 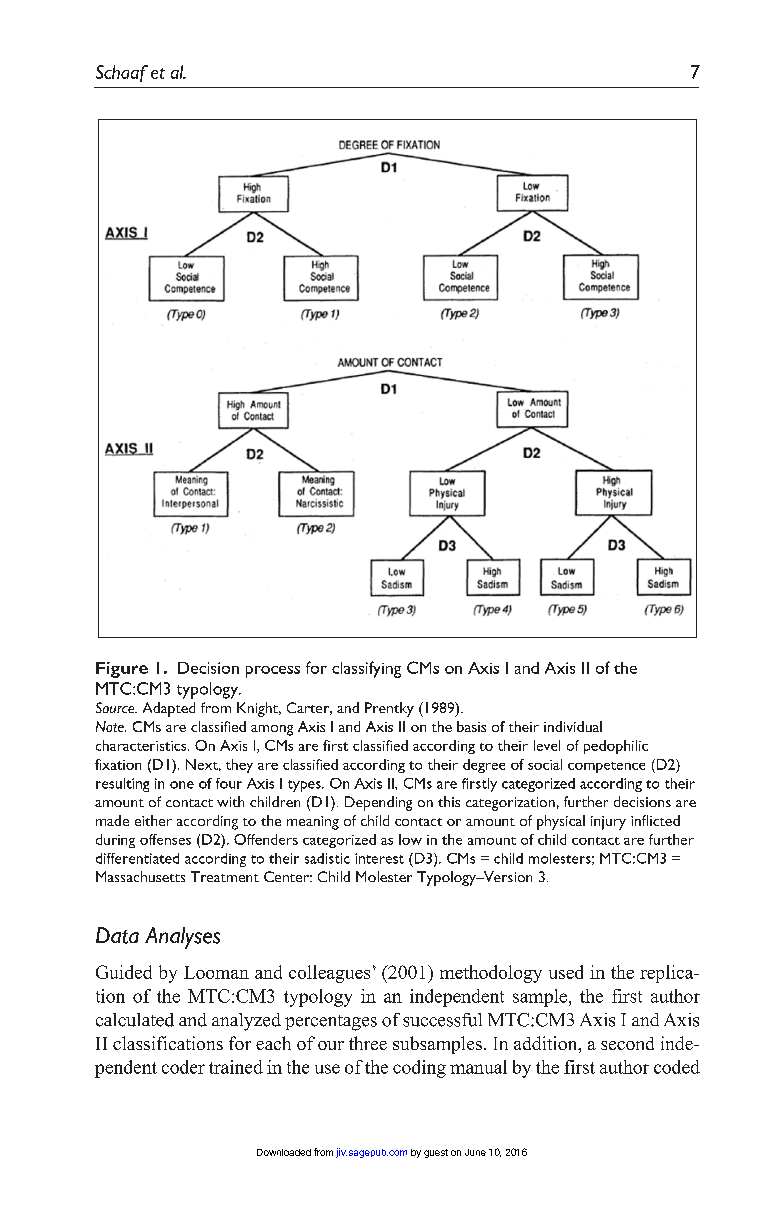 I want to click on guest, so click(x=436, y=1153).
